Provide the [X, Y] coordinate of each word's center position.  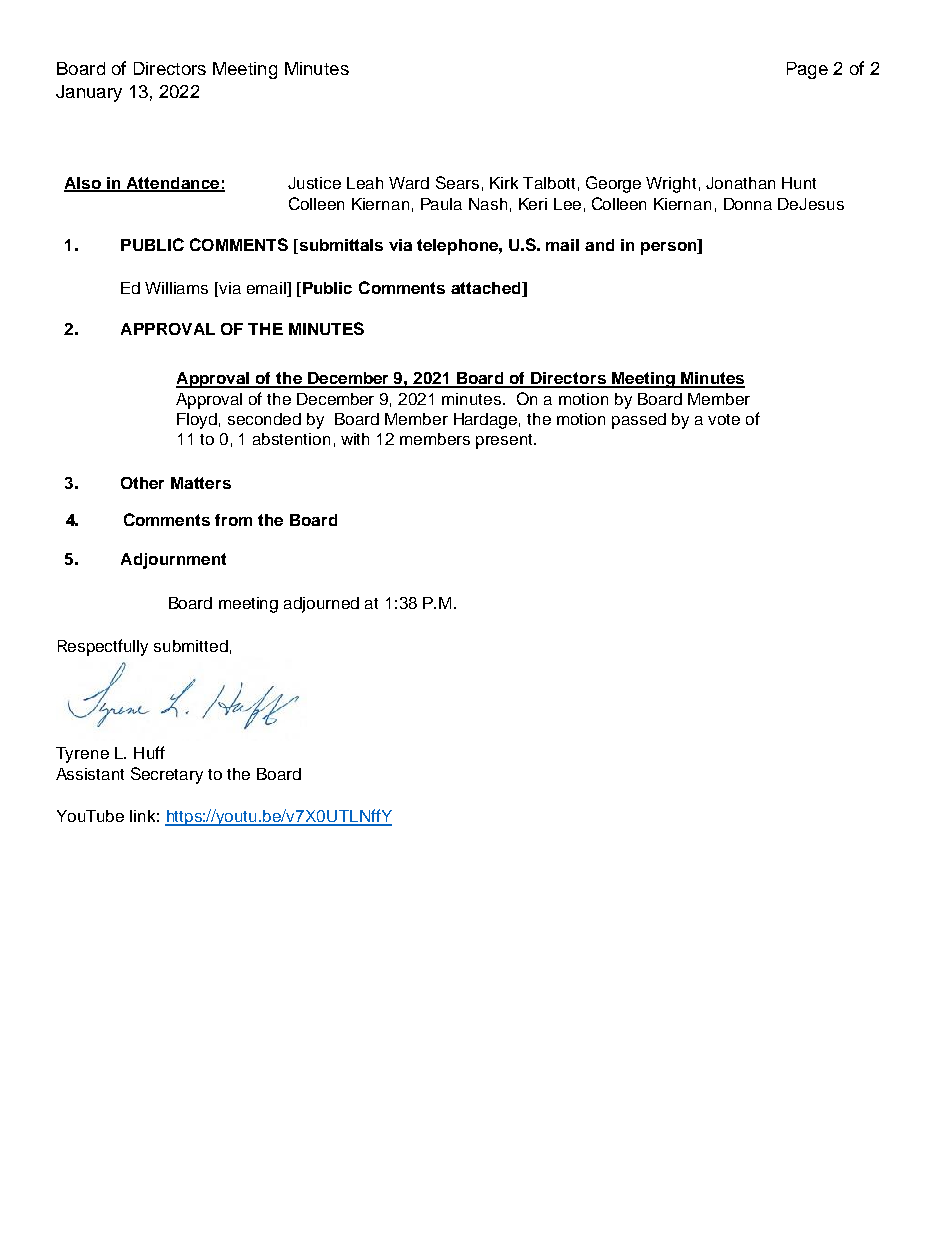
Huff [149, 752]
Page [807, 70]
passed [639, 421]
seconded [264, 419]
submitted [191, 646]
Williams [176, 288]
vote [724, 419]
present [505, 441]
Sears [457, 182]
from [233, 520]
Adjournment [173, 561]
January [89, 93]
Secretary [167, 775]
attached [487, 289]
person [670, 247]
